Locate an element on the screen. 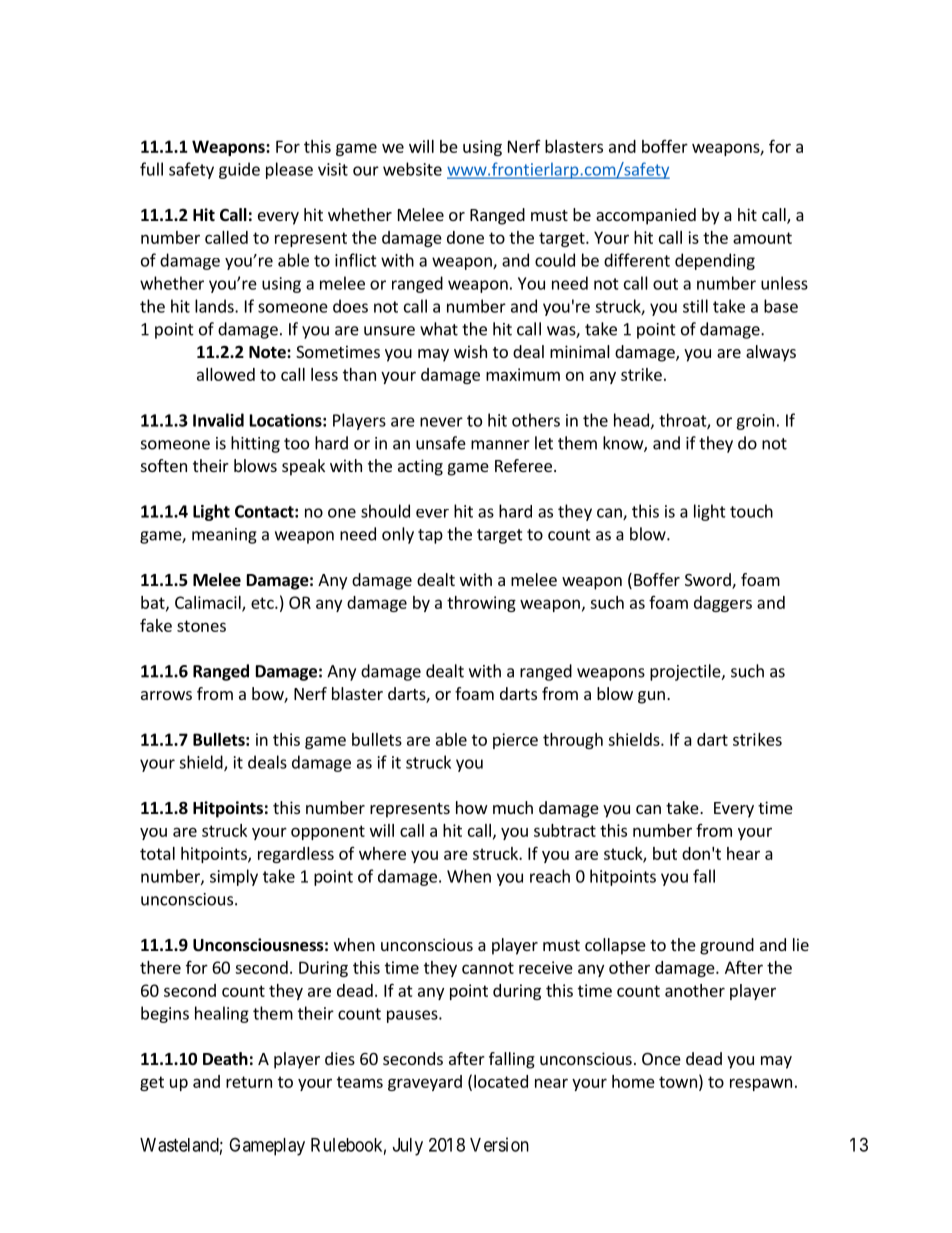 This screenshot has width=952, height=1233. stones is located at coordinates (201, 626).
